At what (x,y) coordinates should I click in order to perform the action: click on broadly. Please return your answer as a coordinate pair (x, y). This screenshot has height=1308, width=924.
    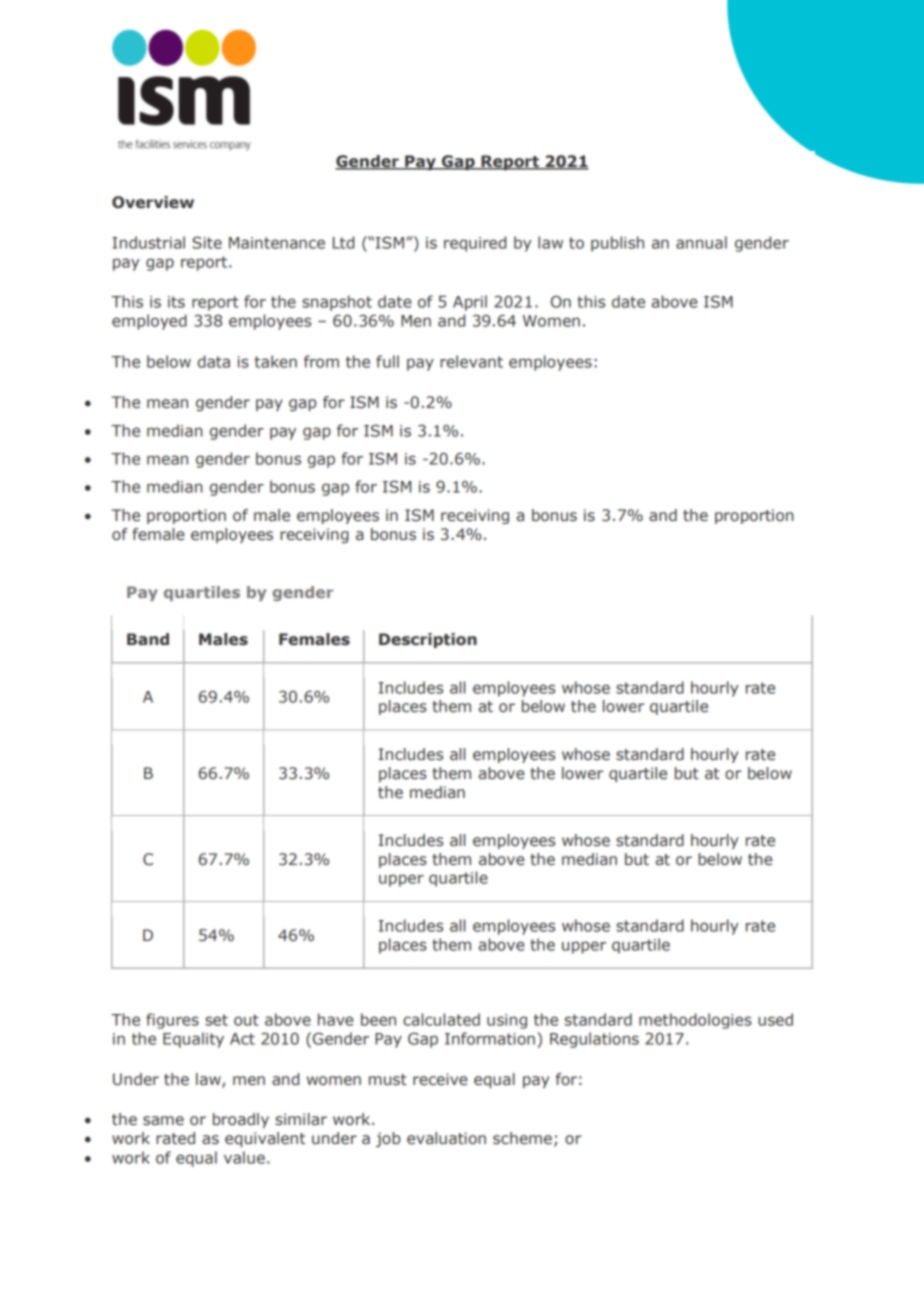
    Looking at the image, I should click on (241, 1120).
